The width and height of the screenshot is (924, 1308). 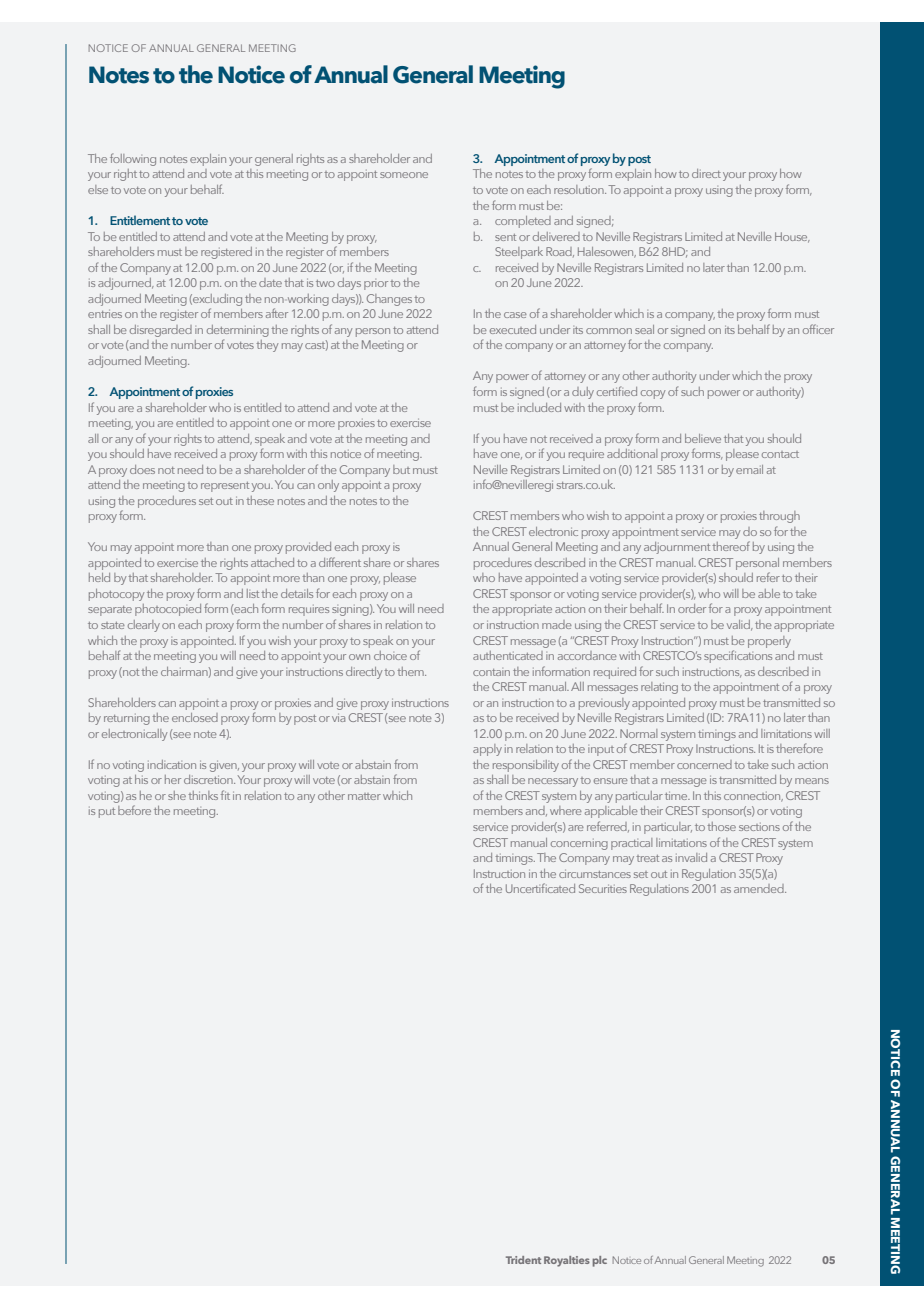 What do you see at coordinates (792, 237) in the screenshot?
I see `House` at bounding box center [792, 237].
